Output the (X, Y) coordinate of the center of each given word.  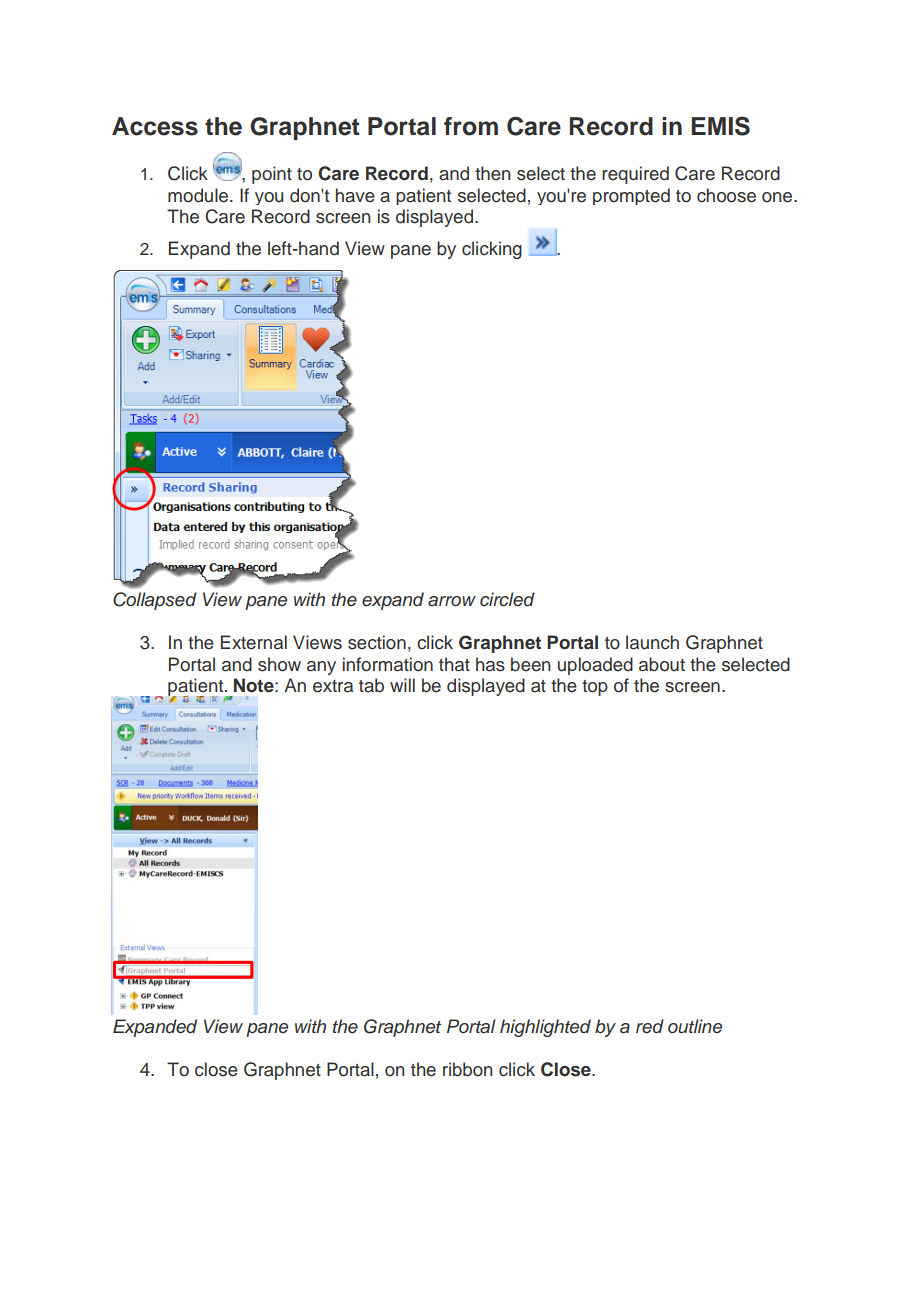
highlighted (545, 1028)
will (402, 685)
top (595, 688)
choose (726, 195)
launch (652, 642)
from (471, 126)
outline (695, 1026)
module (199, 195)
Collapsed (155, 601)
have (355, 195)
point (272, 175)
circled (507, 599)
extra (333, 686)
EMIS (721, 126)
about (662, 664)
